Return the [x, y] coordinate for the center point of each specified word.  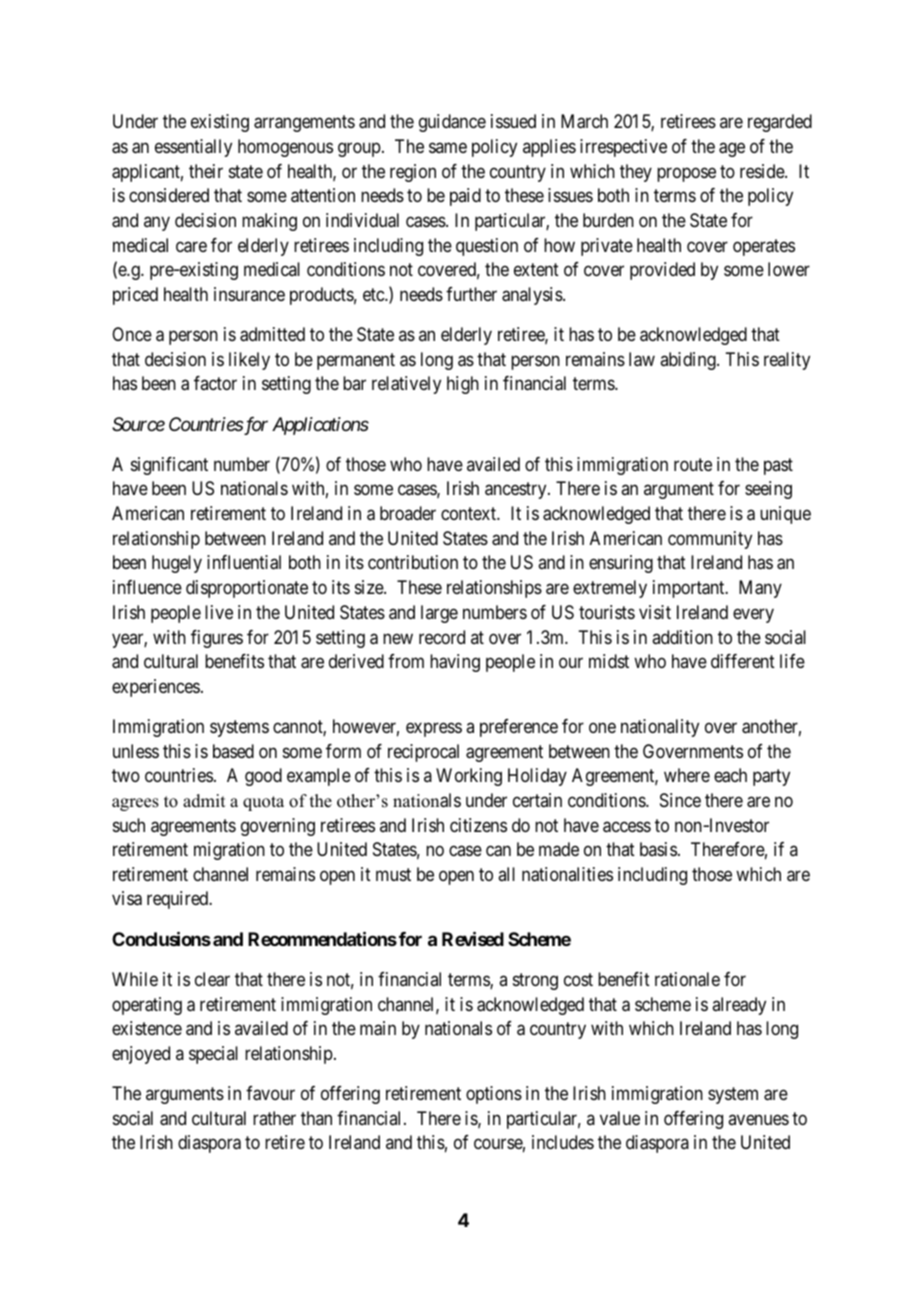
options [494, 1095]
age [732, 149]
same [448, 147]
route [693, 464]
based [233, 751]
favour [270, 1093]
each [730, 775]
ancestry [517, 491]
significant [169, 466]
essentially [193, 148]
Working [469, 777]
